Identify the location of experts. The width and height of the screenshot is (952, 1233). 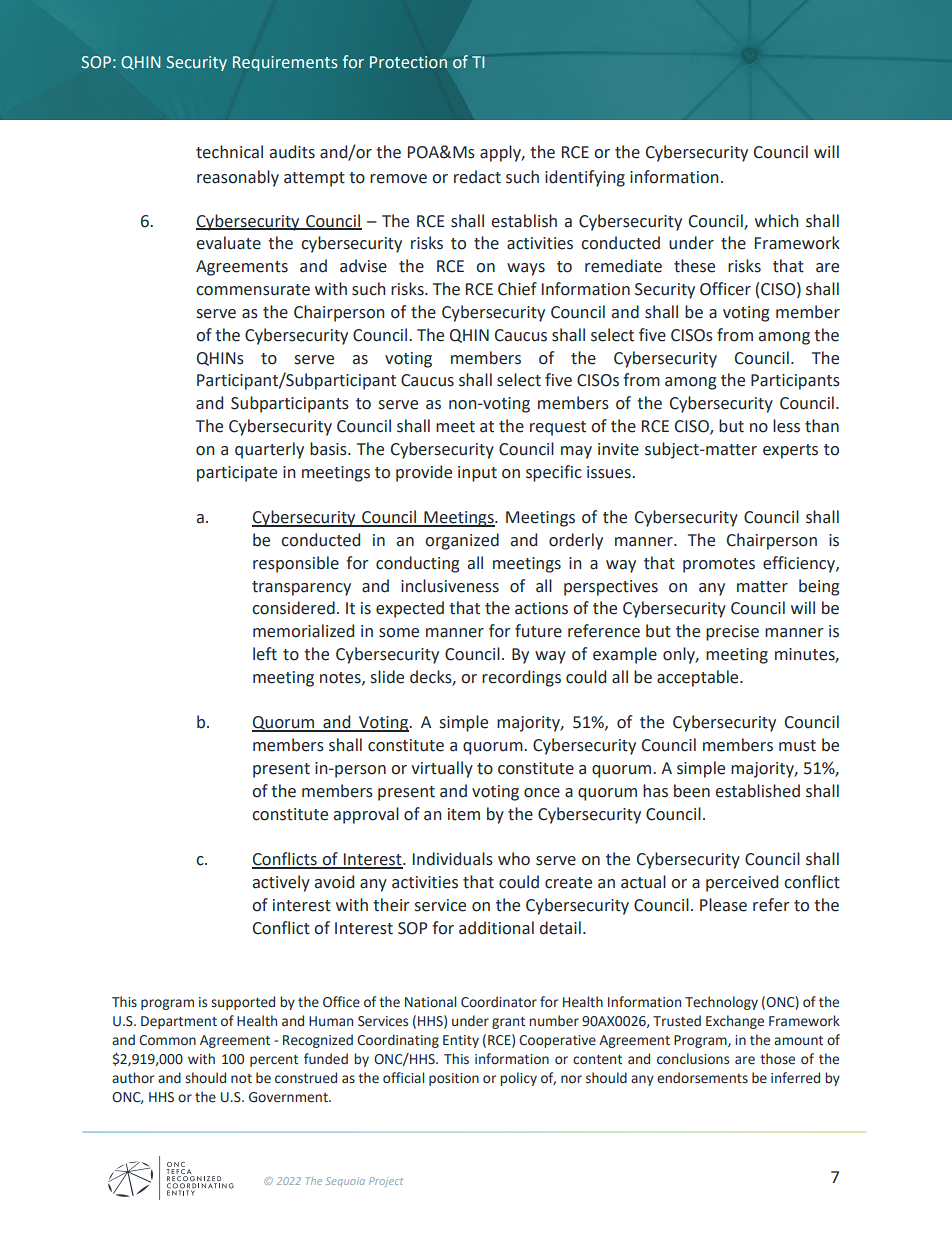
(790, 451).
